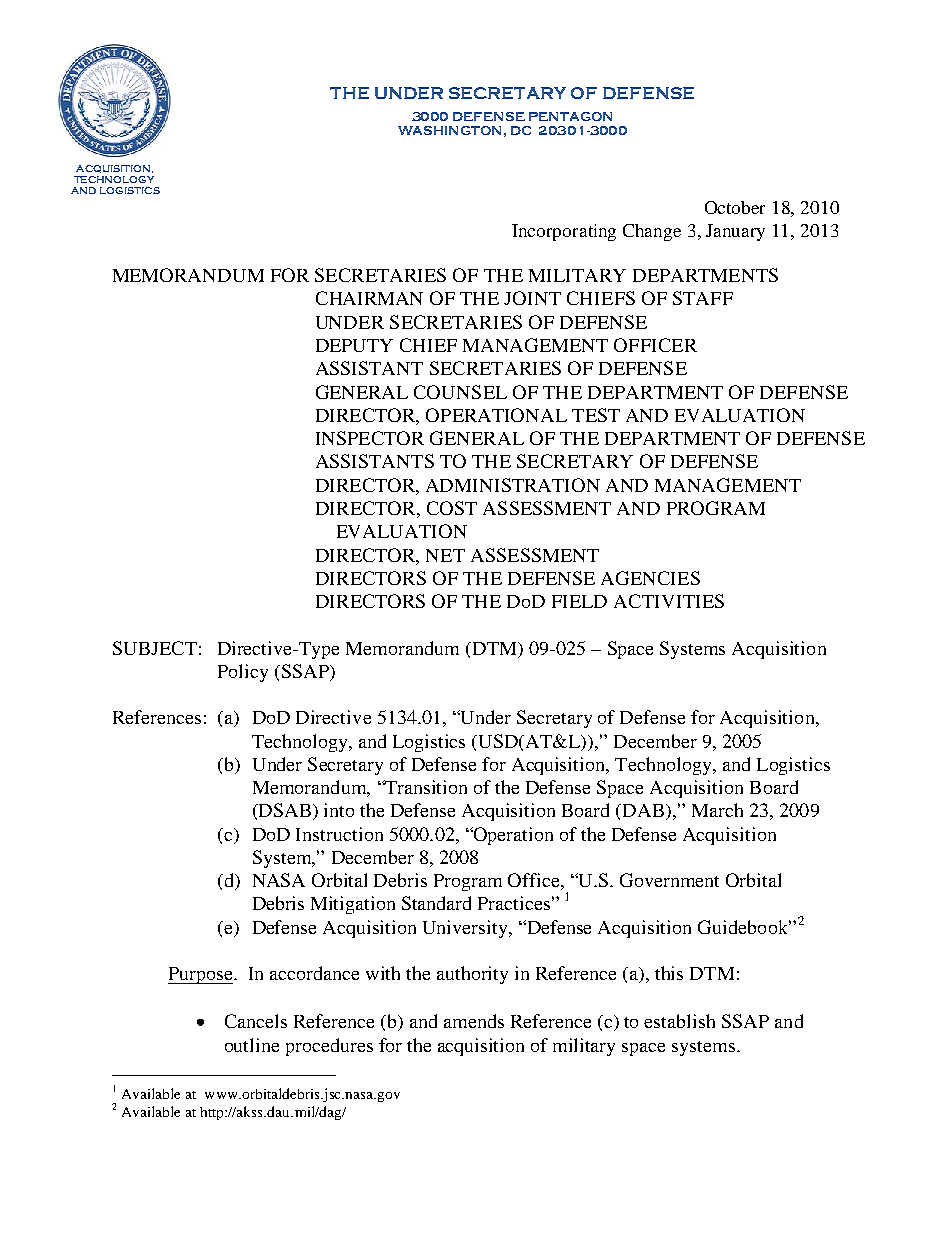  What do you see at coordinates (460, 392) in the image?
I see `COUNSEL` at bounding box center [460, 392].
